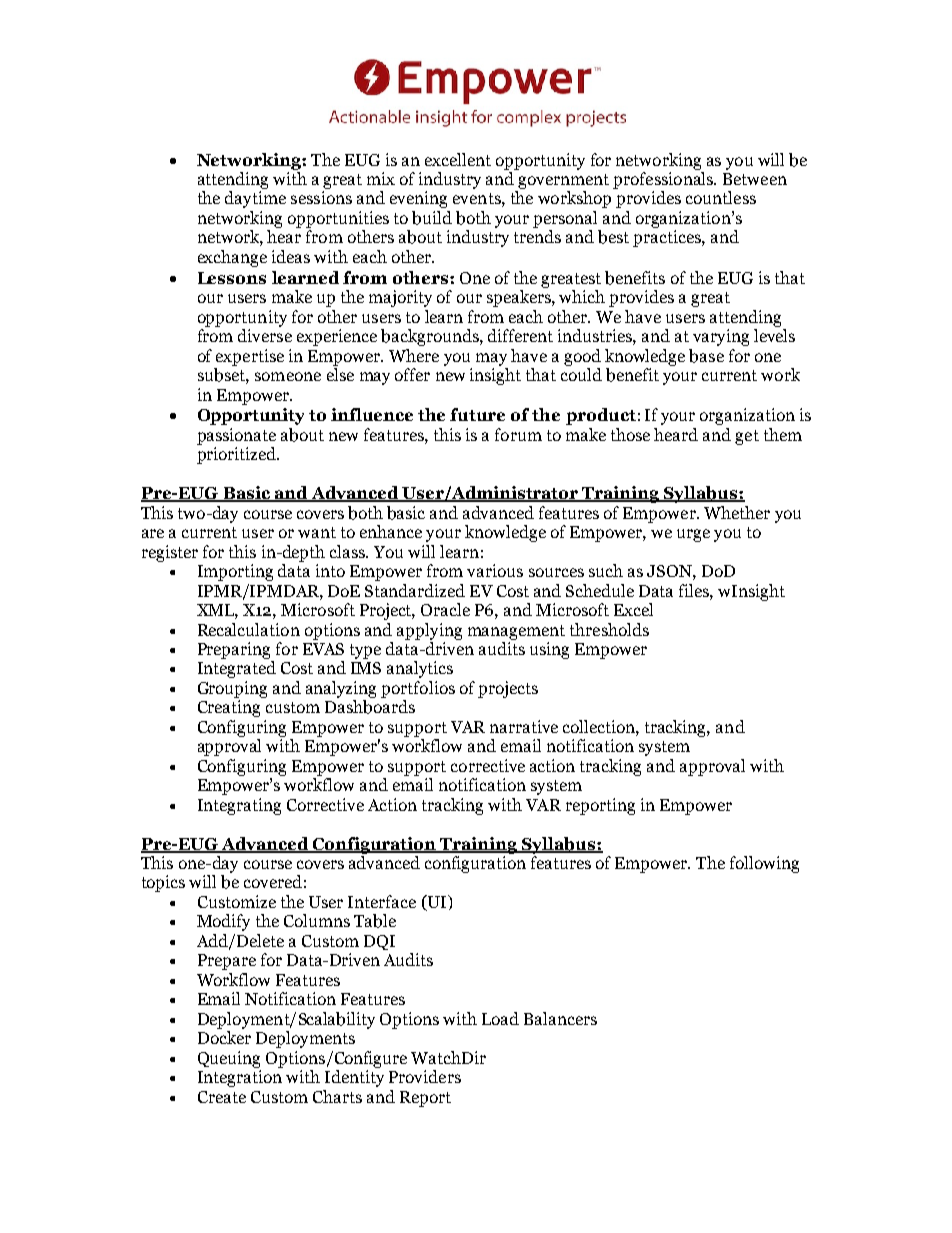  What do you see at coordinates (425, 1076) in the screenshot?
I see `Providers` at bounding box center [425, 1076].
